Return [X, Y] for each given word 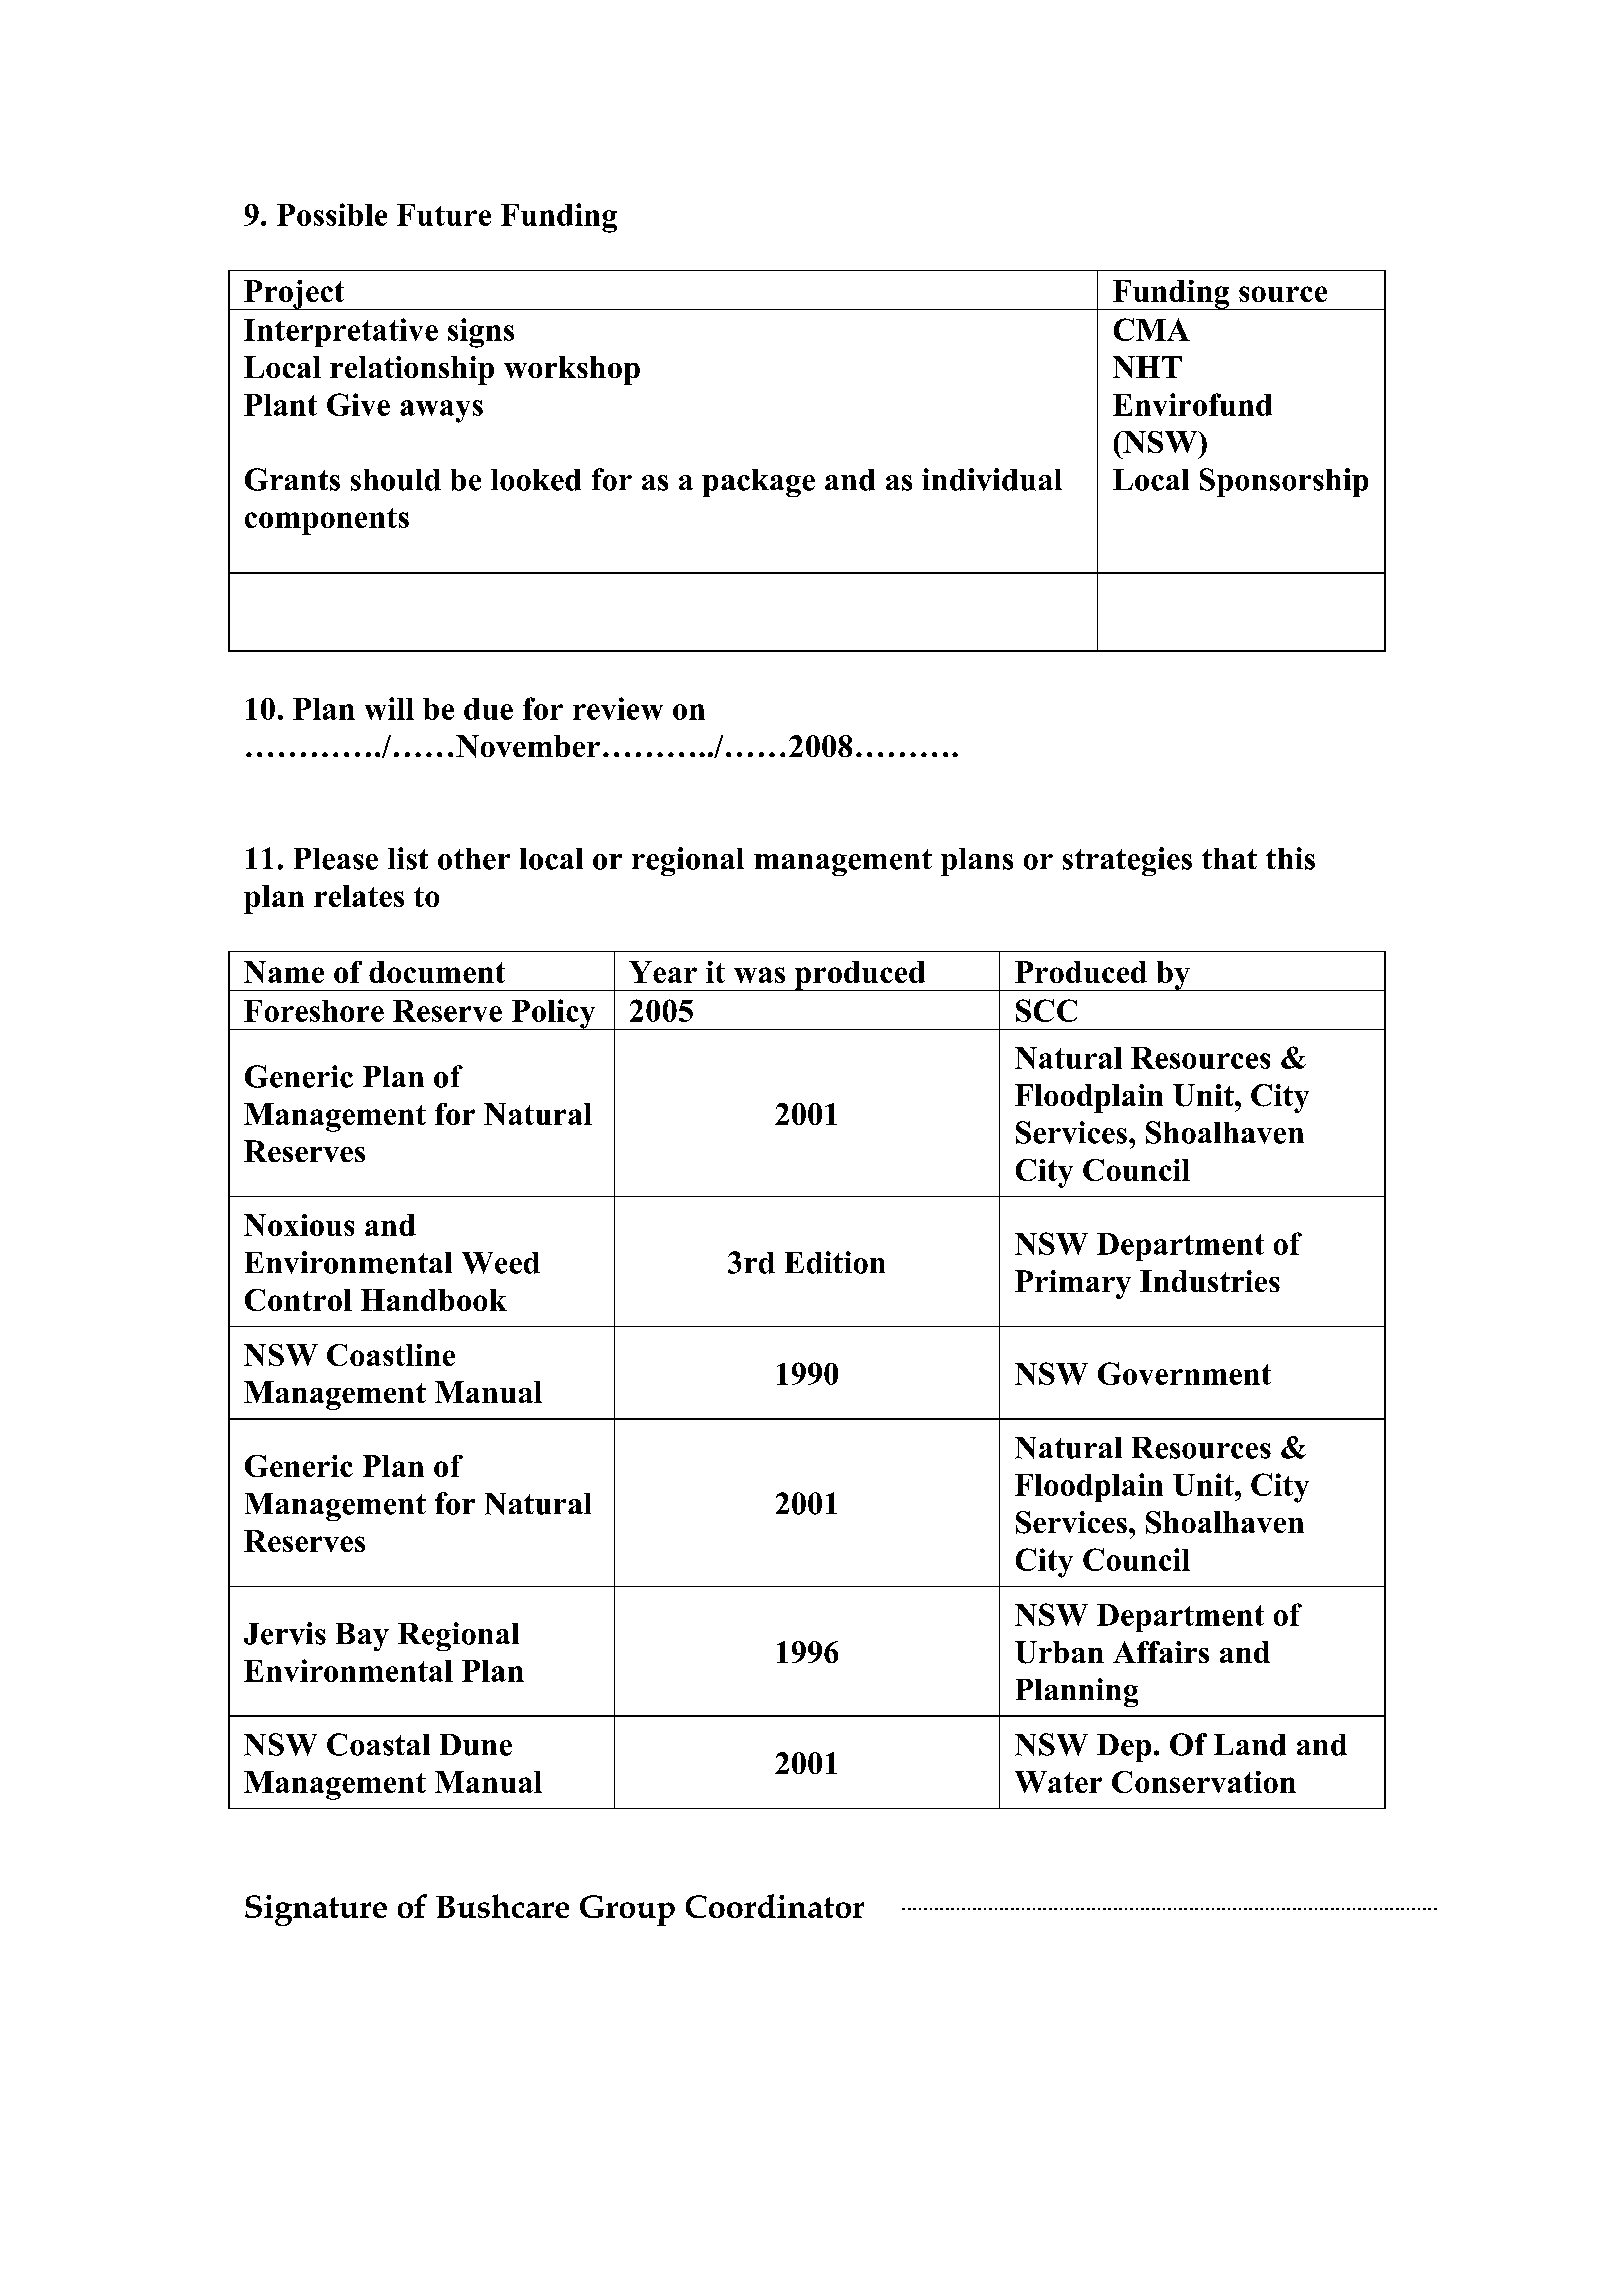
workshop [572, 370]
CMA [1152, 329]
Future [444, 215]
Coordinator [775, 1906]
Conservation [1204, 1782]
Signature [316, 1910]
